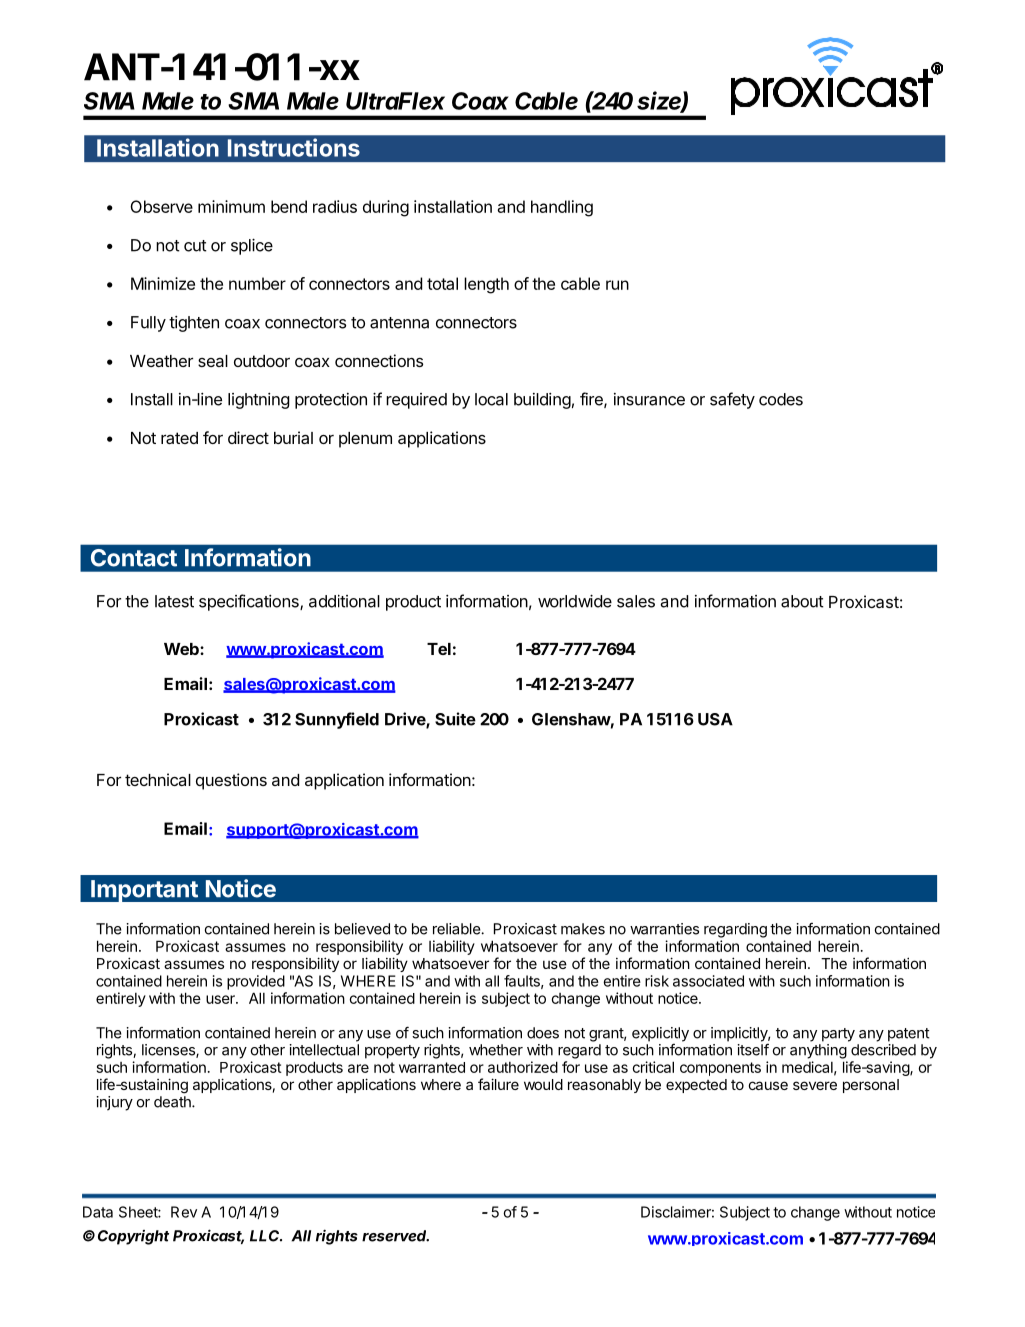 The width and height of the screenshot is (1025, 1327). What do you see at coordinates (562, 208) in the screenshot?
I see `handling` at bounding box center [562, 208].
